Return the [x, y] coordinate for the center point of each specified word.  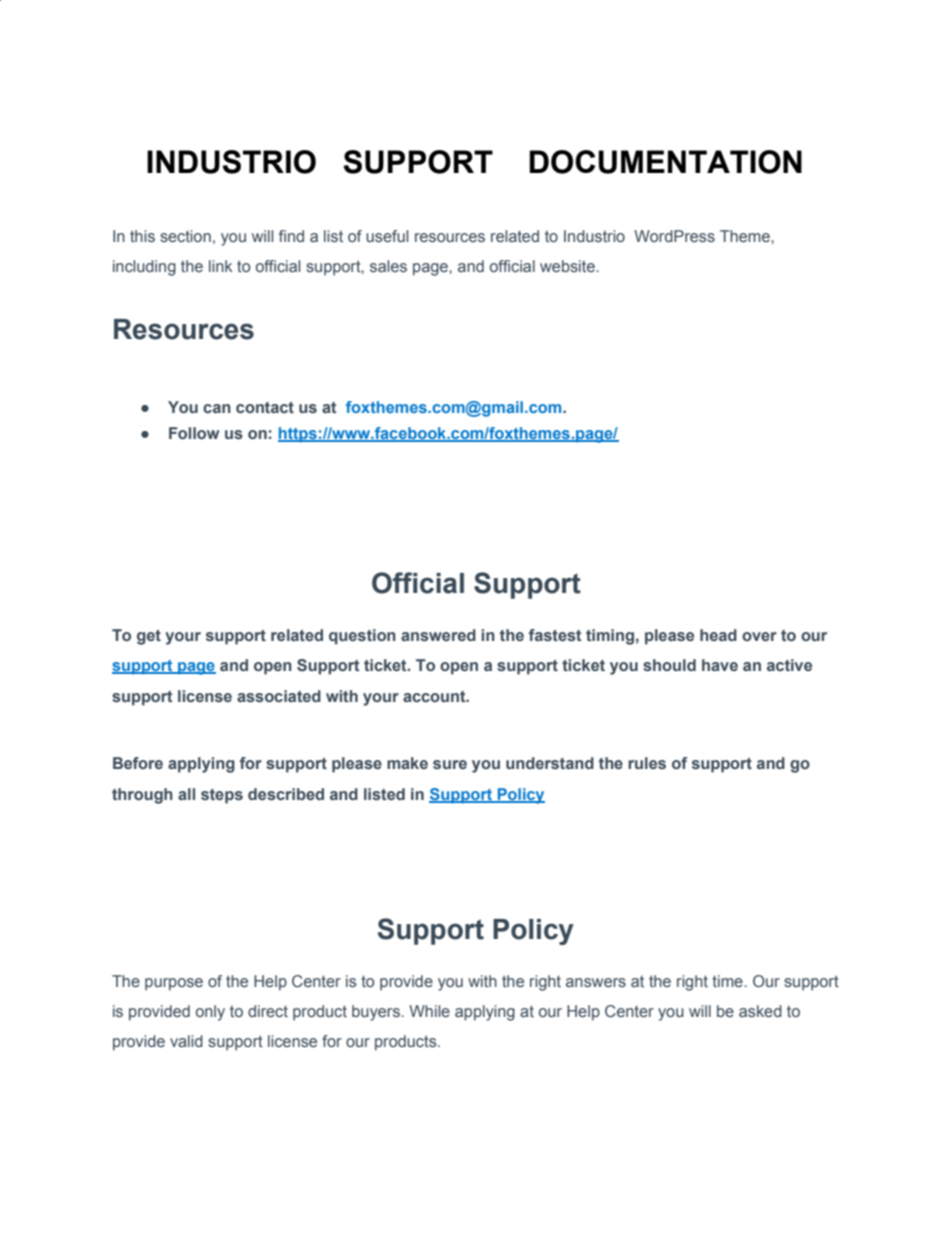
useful [387, 236]
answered [438, 635]
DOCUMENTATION [665, 162]
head [718, 635]
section [185, 236]
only [210, 1013]
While [429, 1011]
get [149, 637]
